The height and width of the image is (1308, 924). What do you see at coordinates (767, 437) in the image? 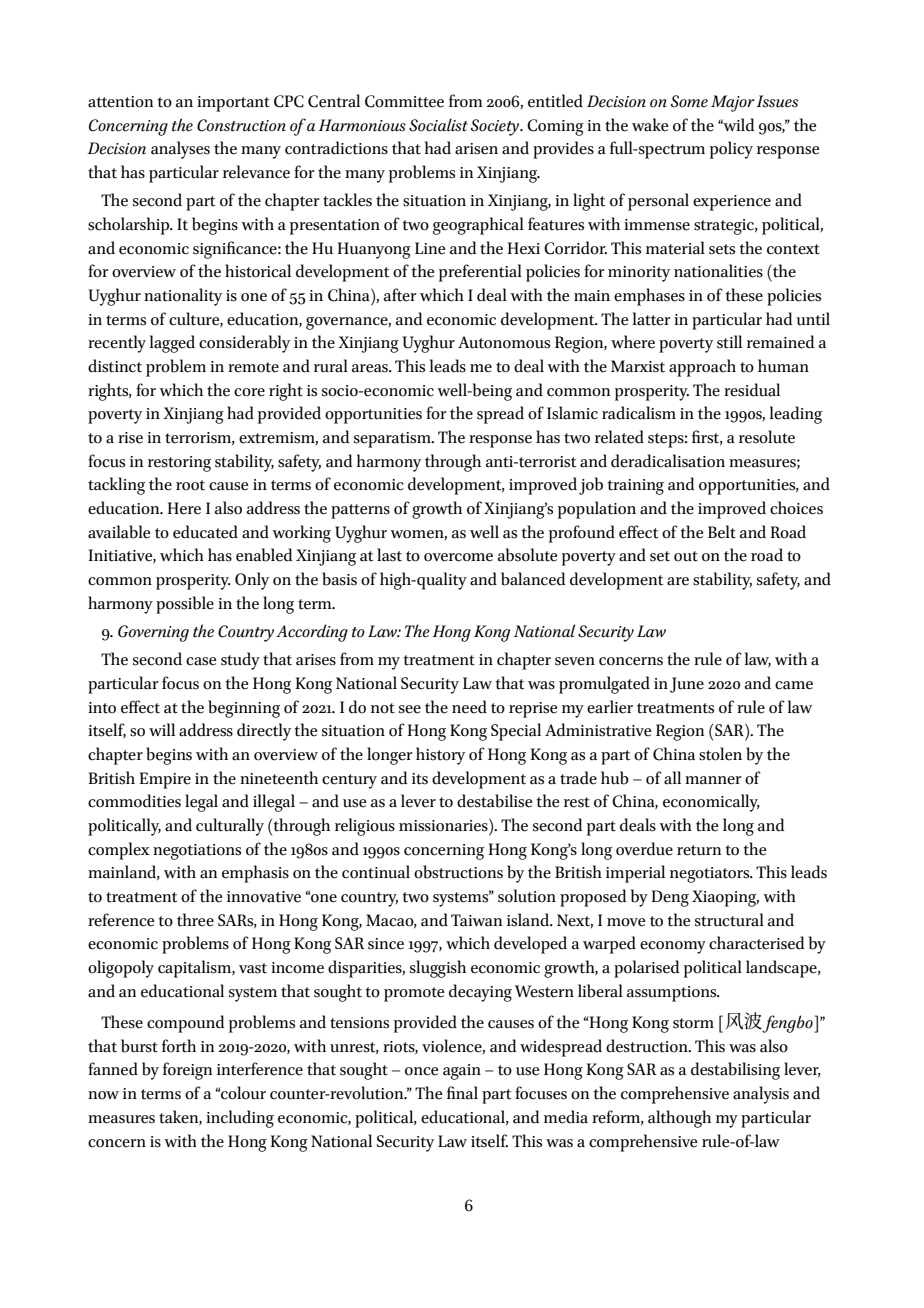
I see `resolute` at bounding box center [767, 437].
